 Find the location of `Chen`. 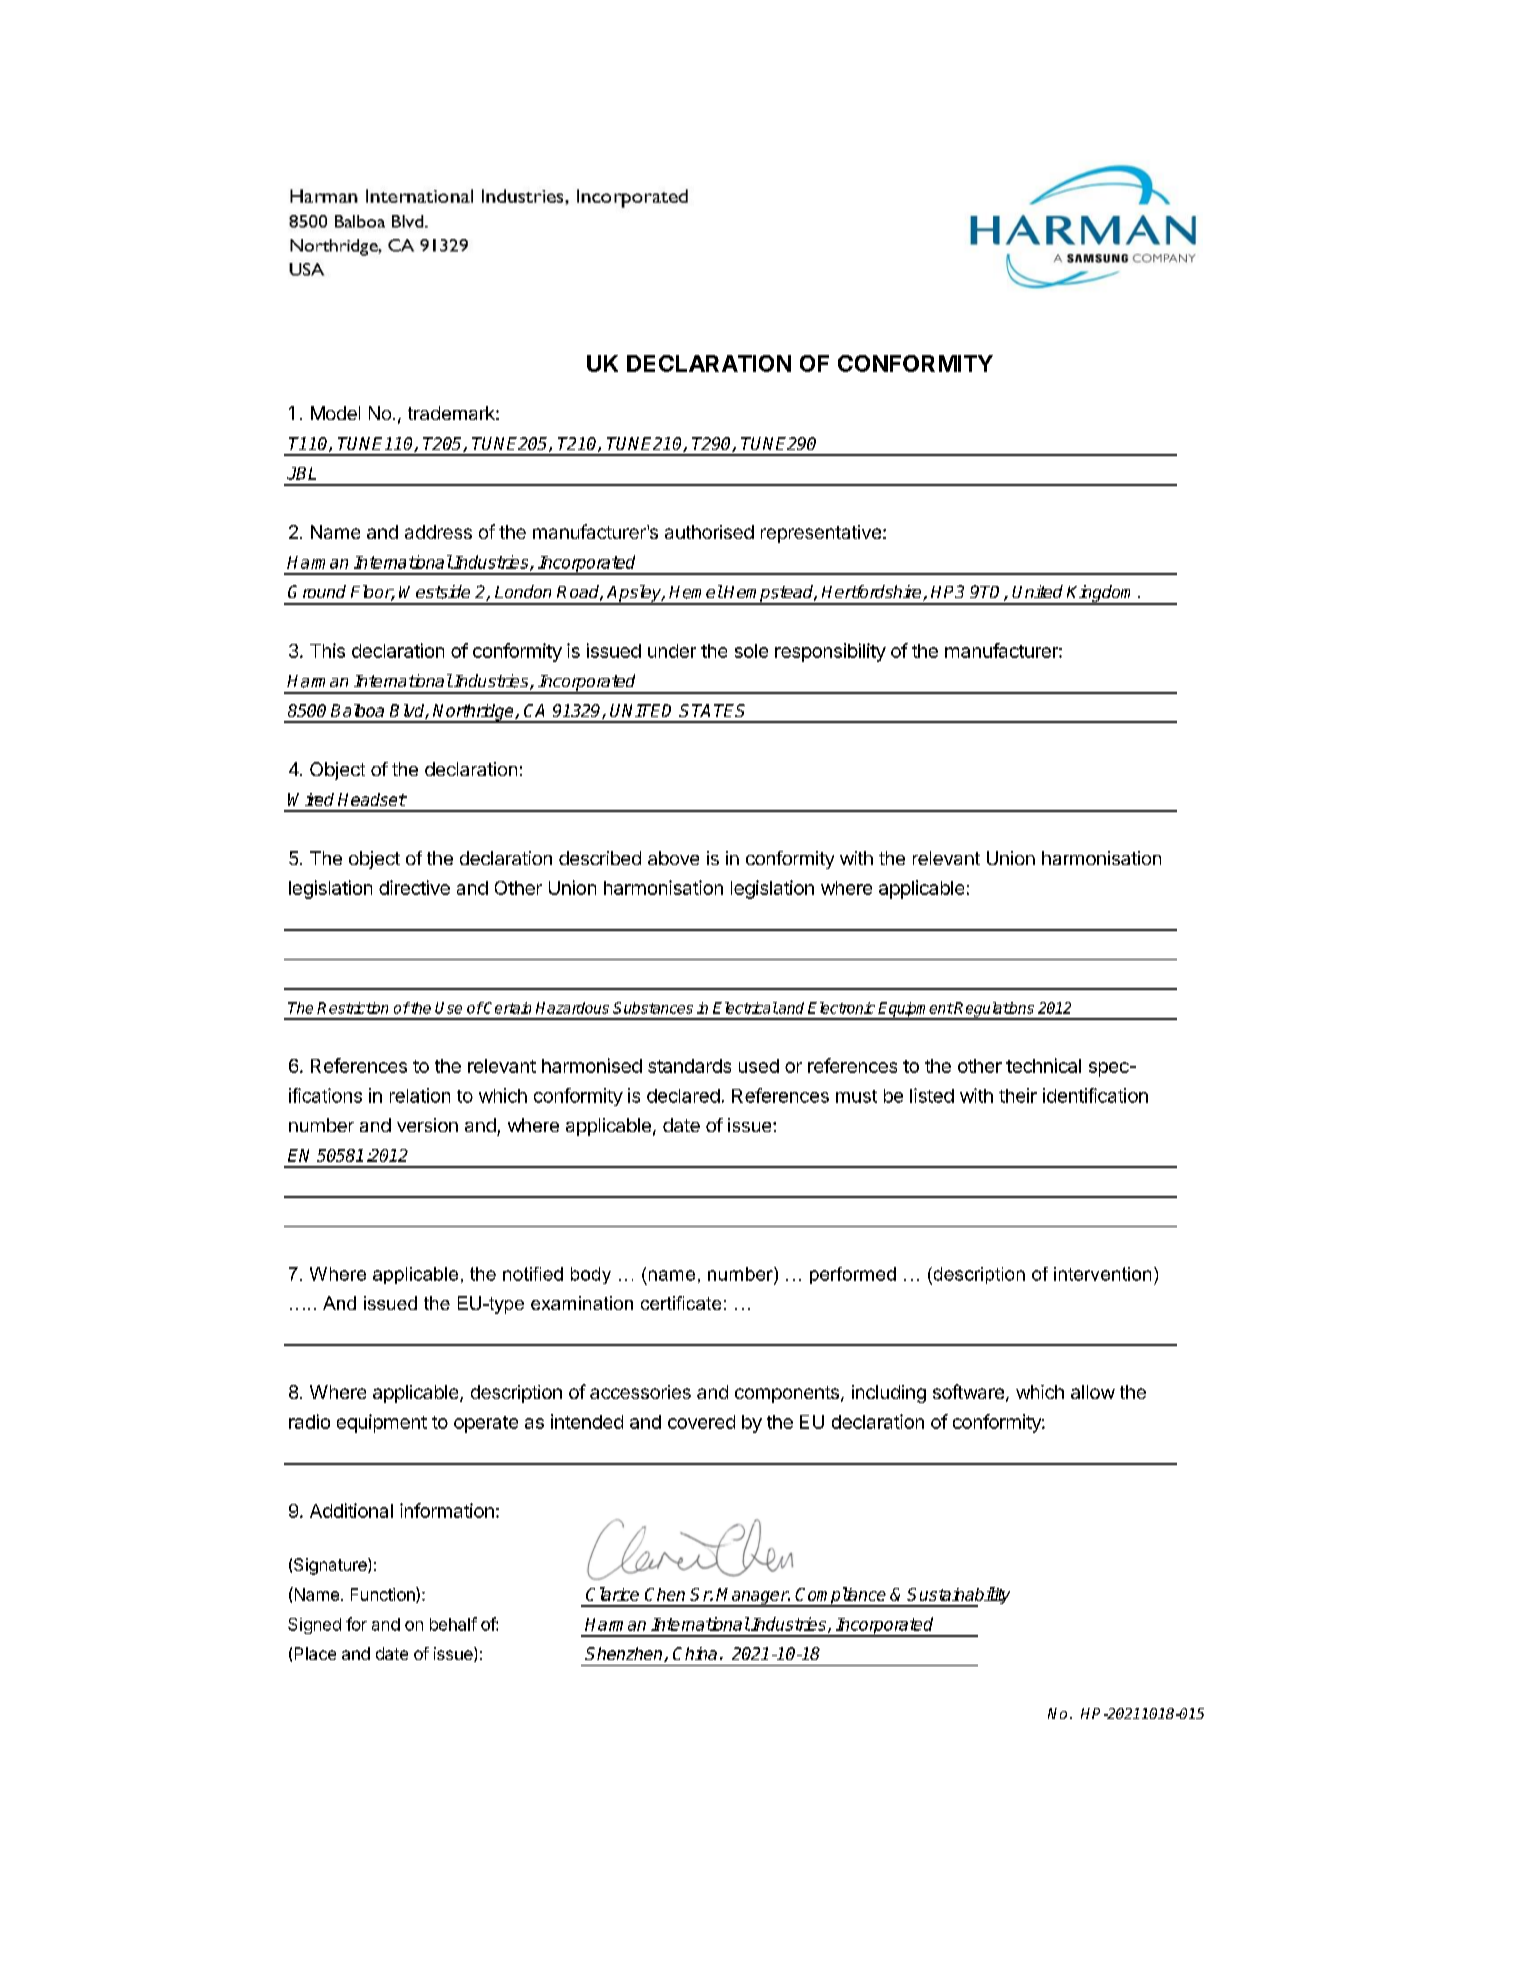

Chen is located at coordinates (665, 1594).
